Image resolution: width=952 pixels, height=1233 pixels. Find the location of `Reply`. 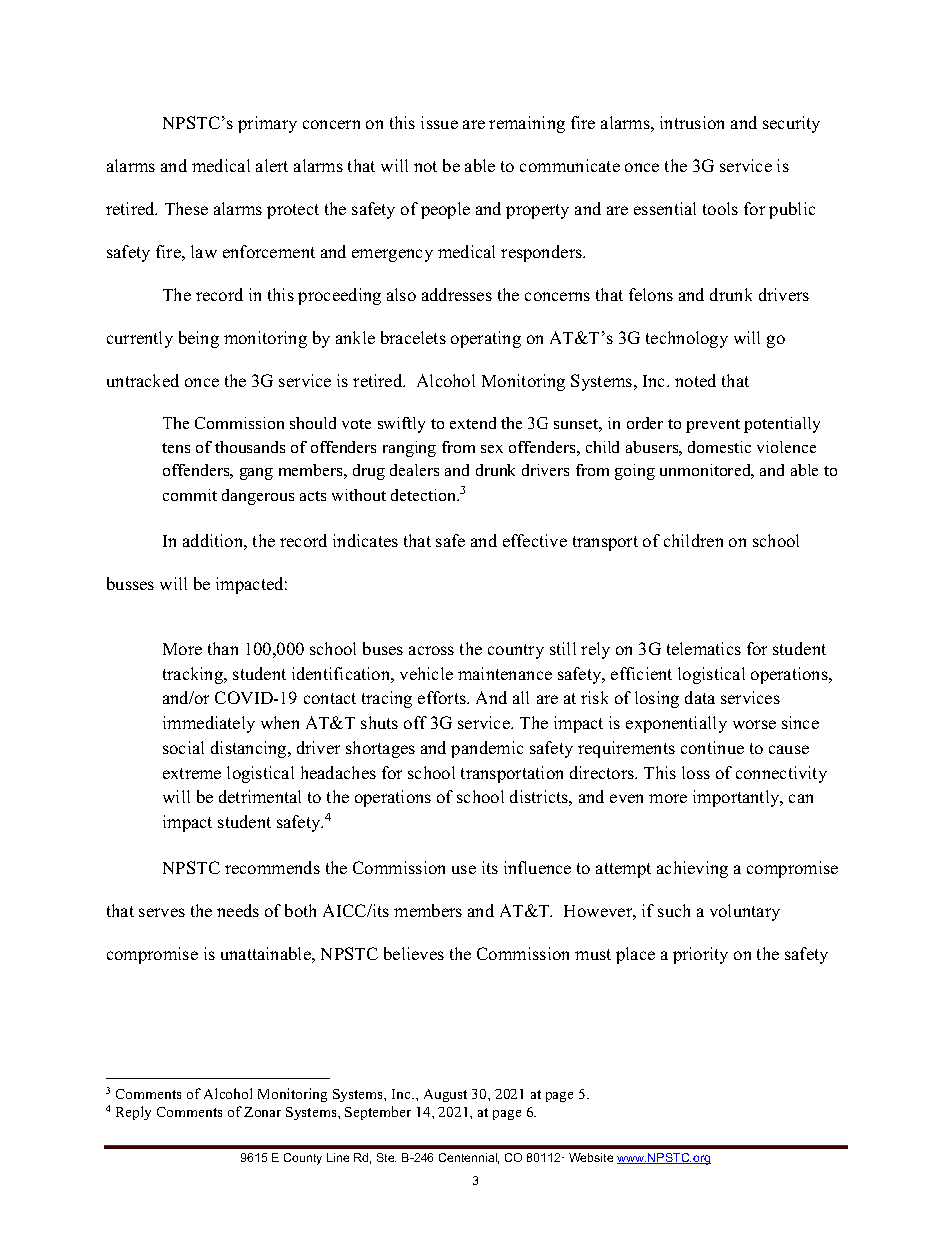

Reply is located at coordinates (133, 1113).
